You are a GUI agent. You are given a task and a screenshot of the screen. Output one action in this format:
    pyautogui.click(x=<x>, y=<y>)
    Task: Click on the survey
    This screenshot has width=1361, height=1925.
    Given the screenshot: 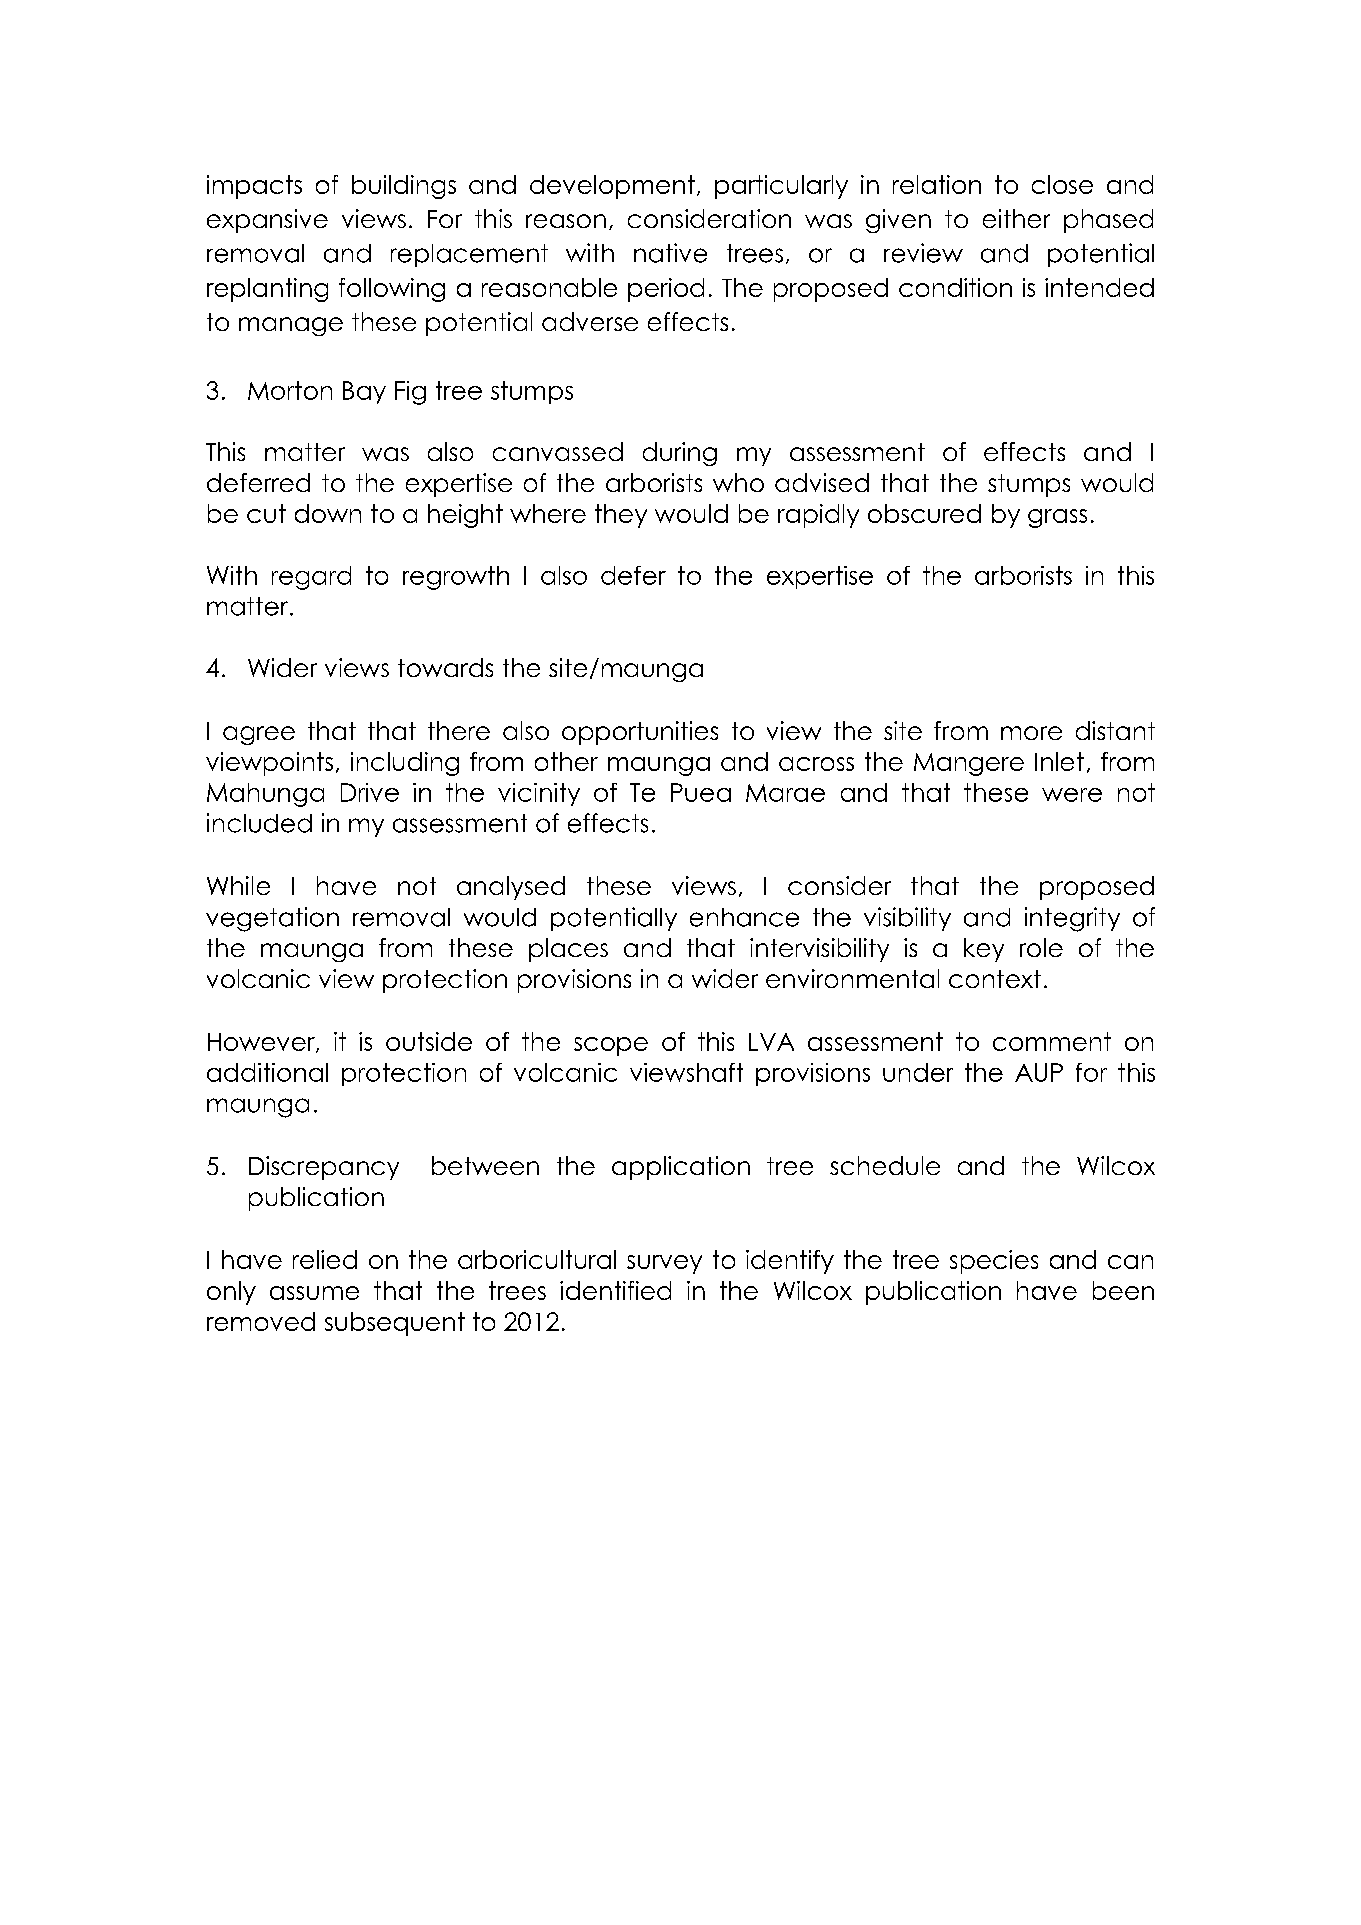 What is the action you would take?
    pyautogui.click(x=664, y=1264)
